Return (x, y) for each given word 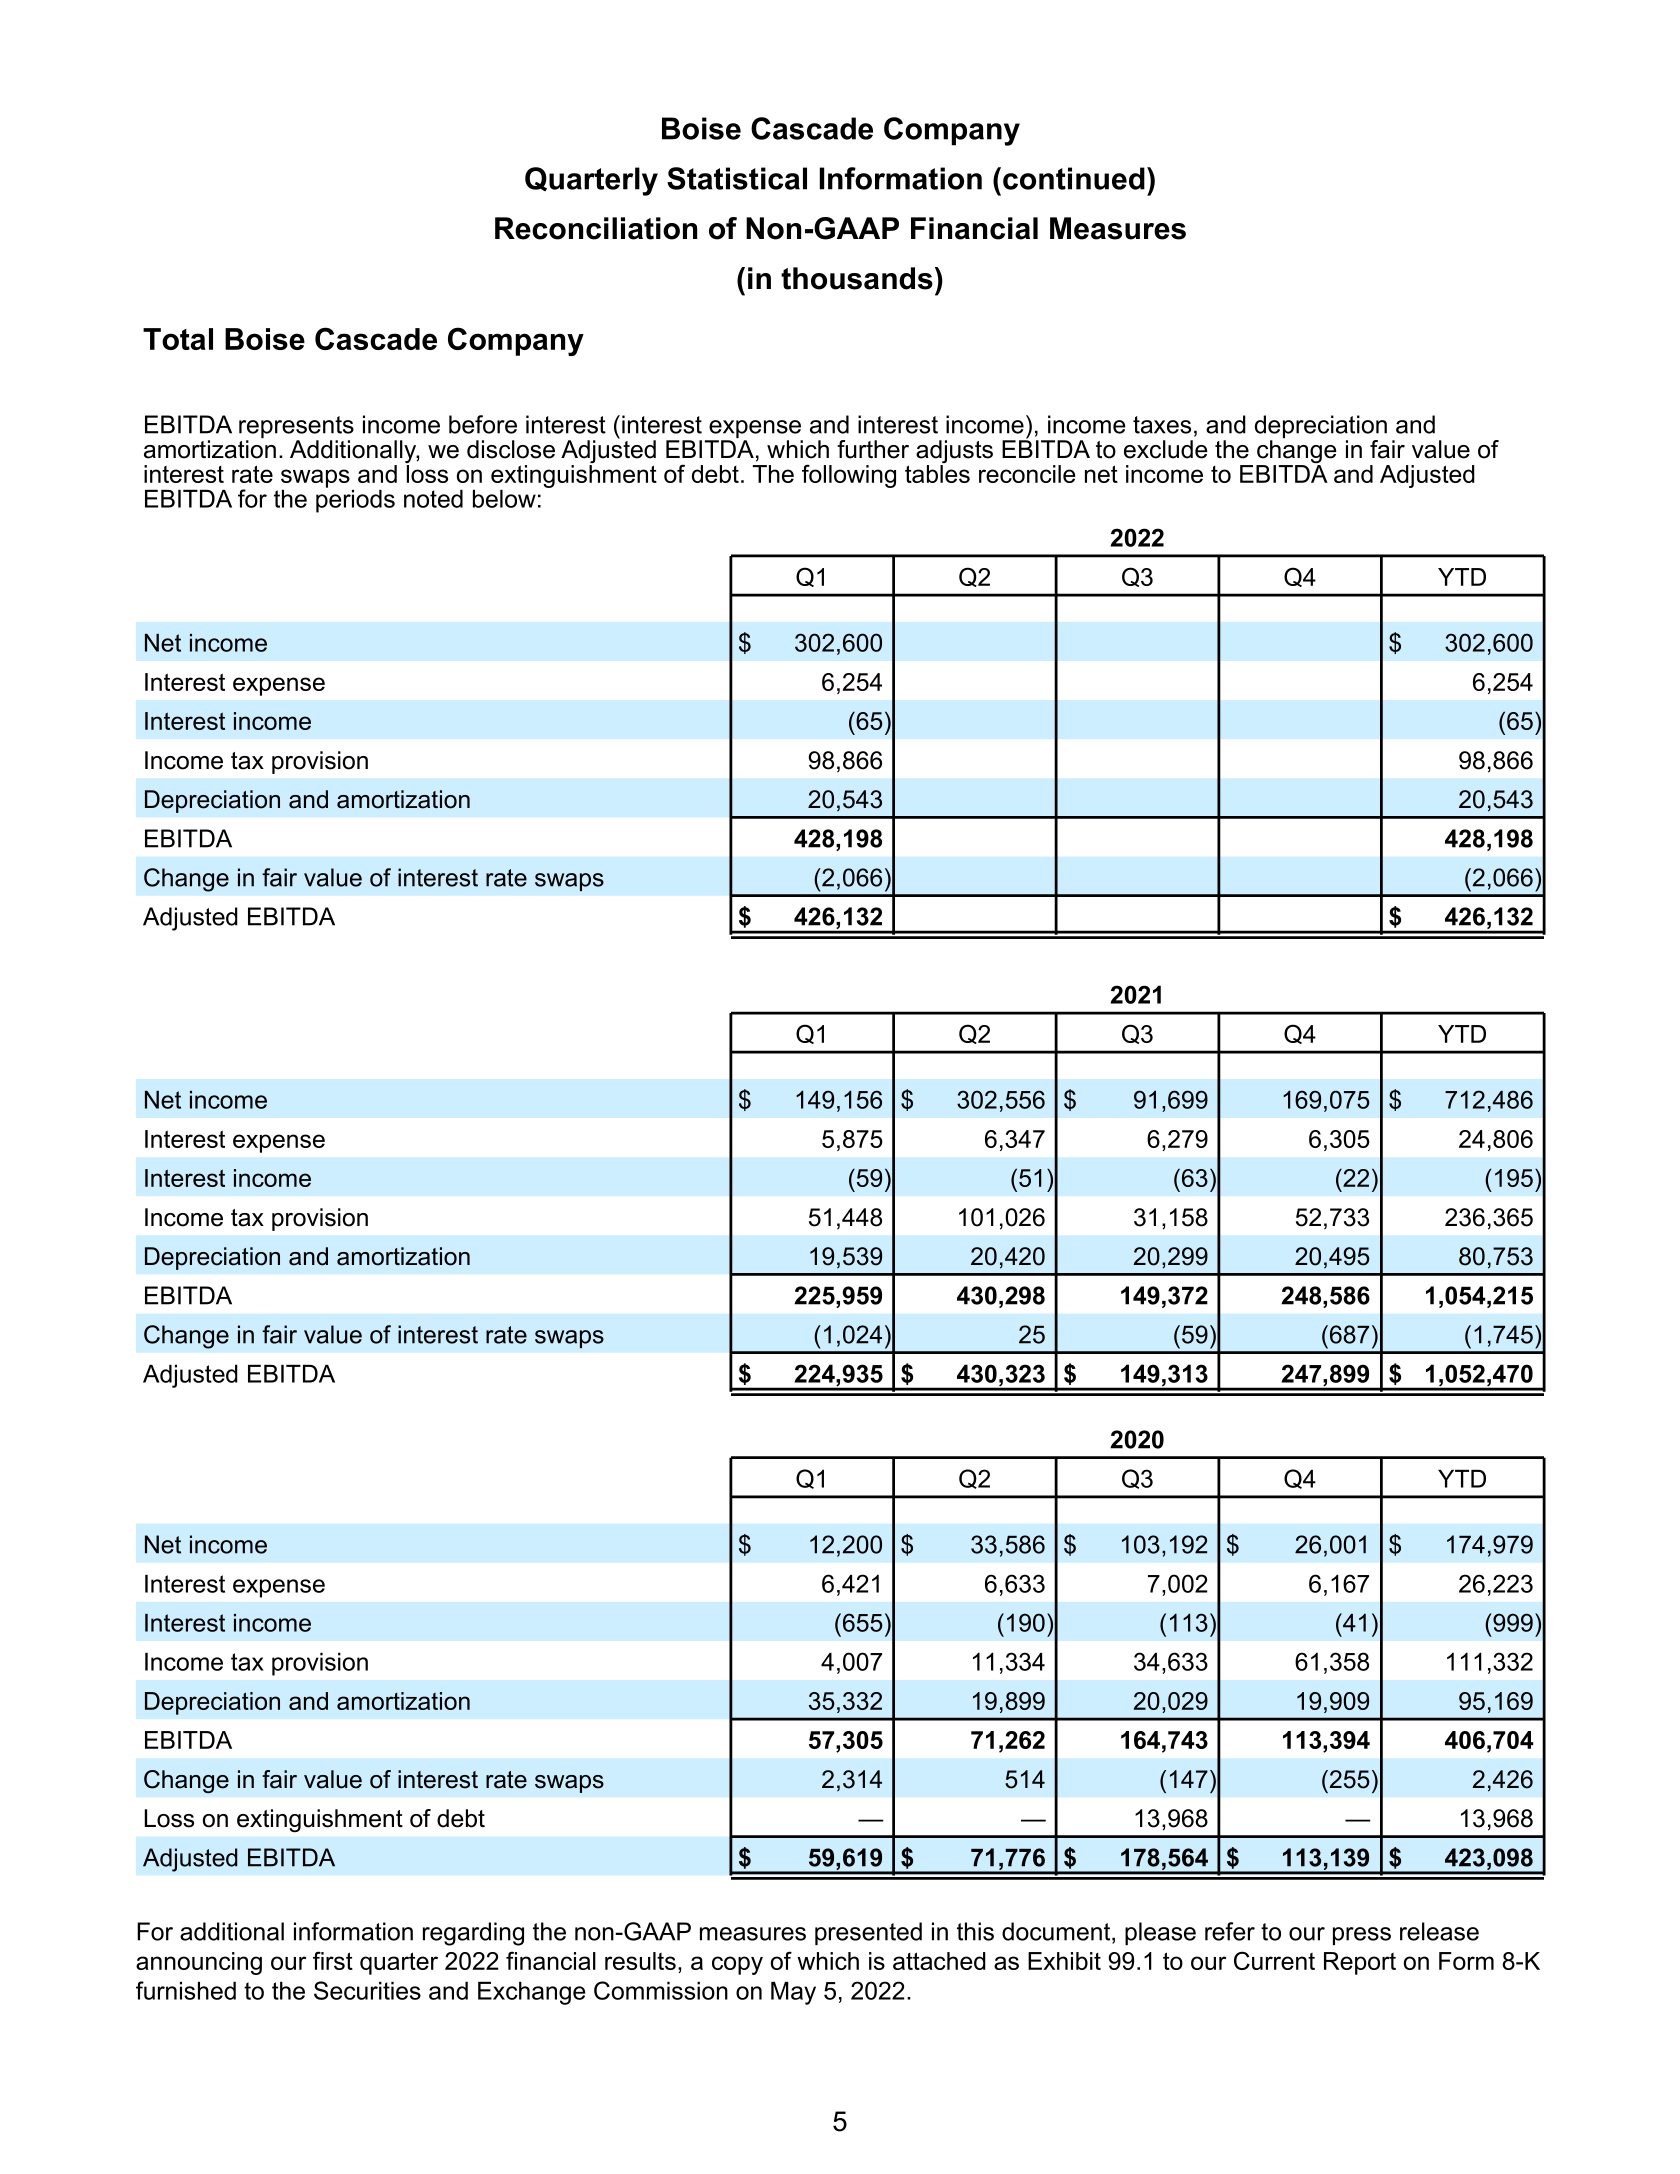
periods (355, 500)
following (849, 476)
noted (433, 499)
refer (1230, 1931)
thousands (857, 278)
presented (868, 1933)
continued (1074, 178)
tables (937, 472)
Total (178, 339)
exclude (1166, 449)
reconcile (1027, 474)
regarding (473, 1934)
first (333, 1960)
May (793, 1993)
